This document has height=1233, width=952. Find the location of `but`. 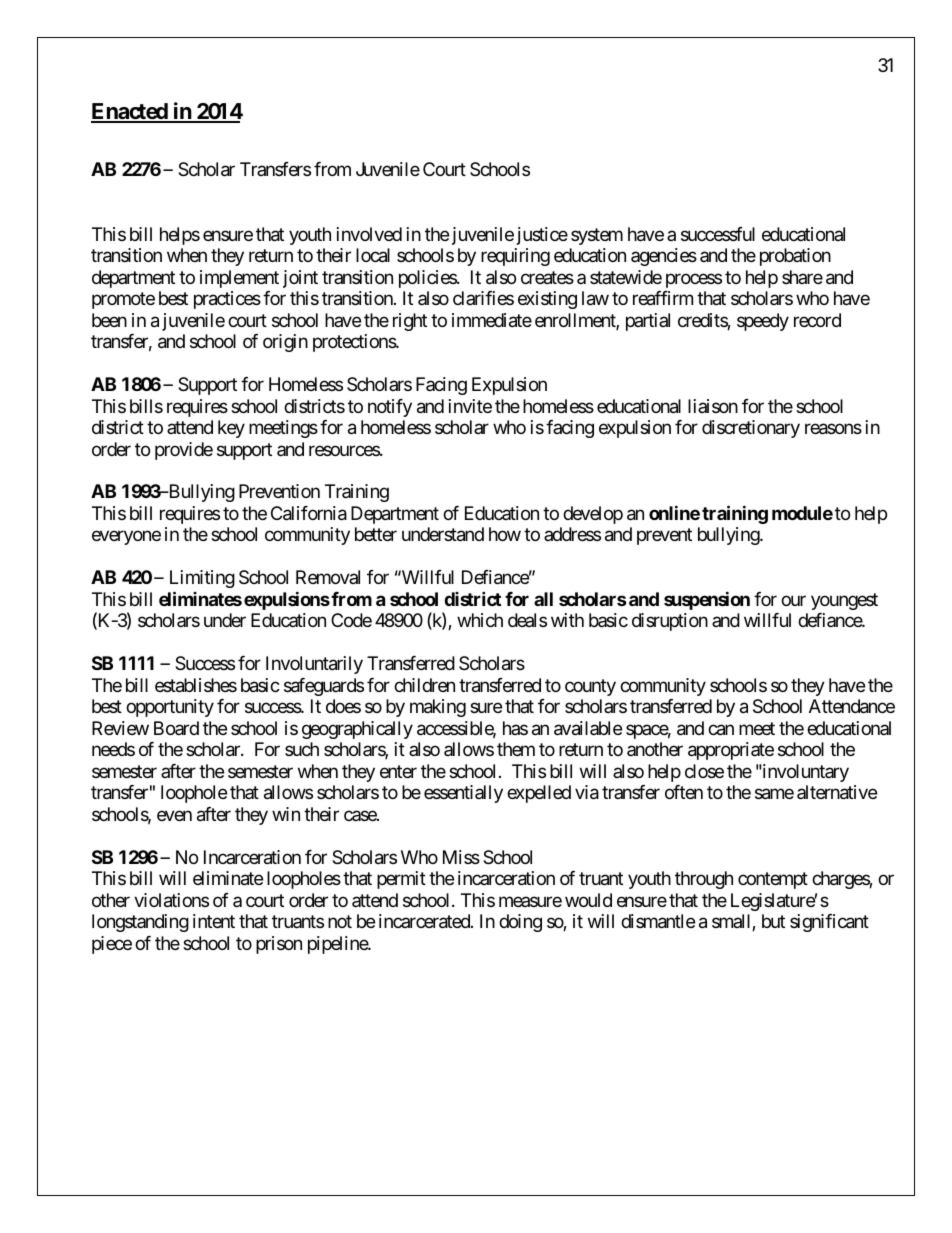

but is located at coordinates (773, 921).
